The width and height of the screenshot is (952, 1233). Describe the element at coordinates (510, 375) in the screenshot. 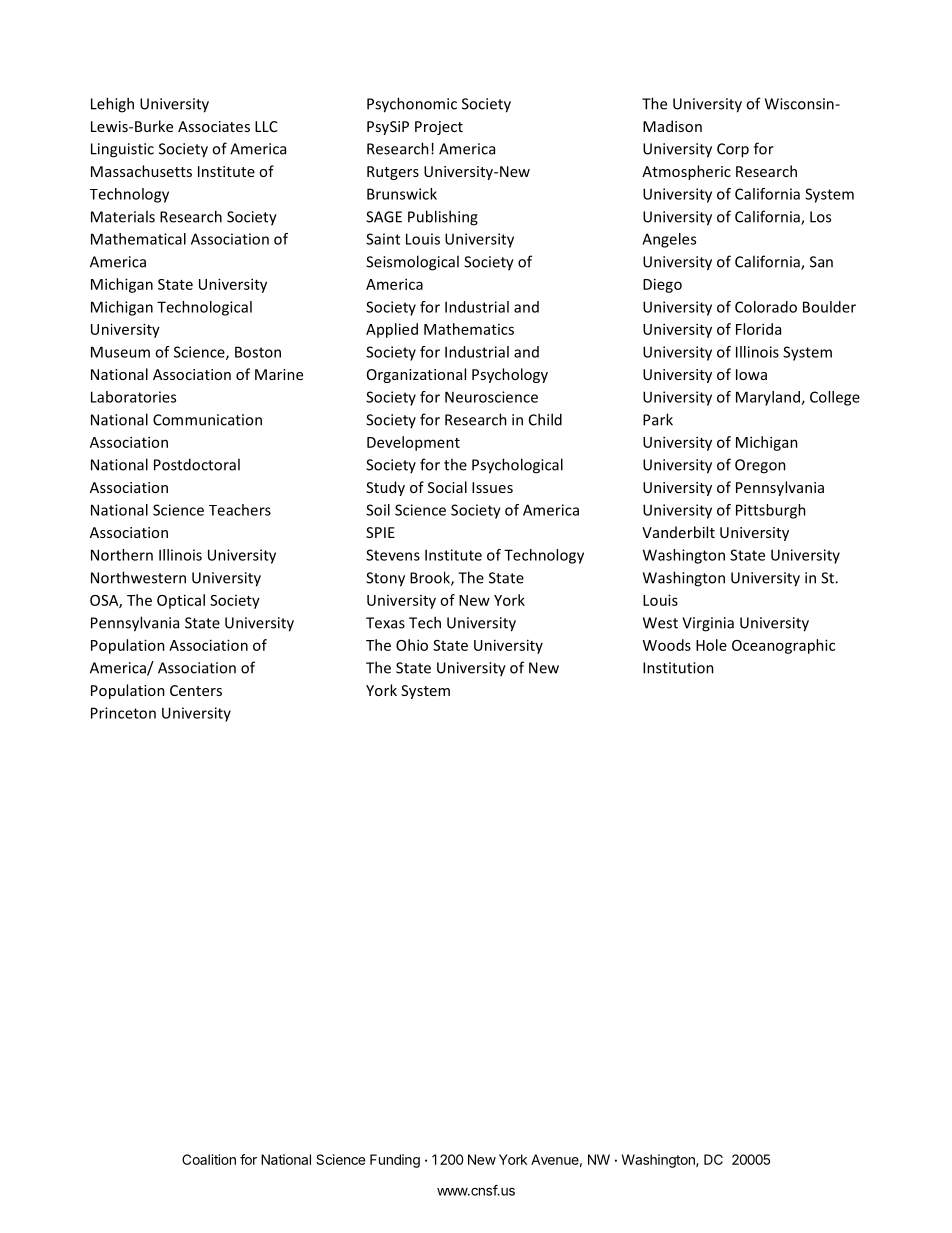

I see `Psychology` at that location.
